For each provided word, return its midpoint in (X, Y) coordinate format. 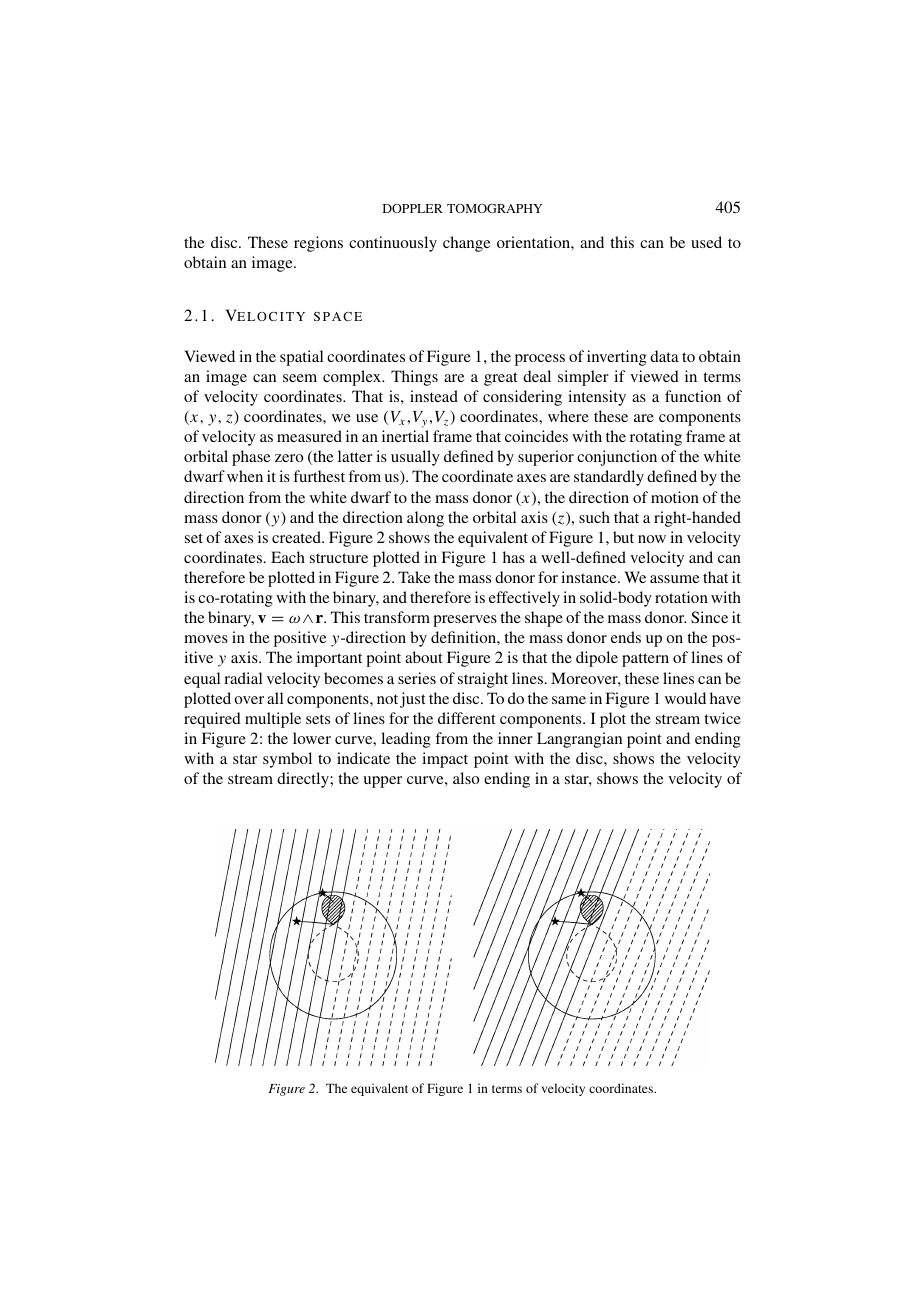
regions (318, 244)
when (245, 476)
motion (675, 497)
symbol (287, 760)
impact (445, 760)
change (467, 244)
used (706, 242)
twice (722, 718)
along (425, 519)
